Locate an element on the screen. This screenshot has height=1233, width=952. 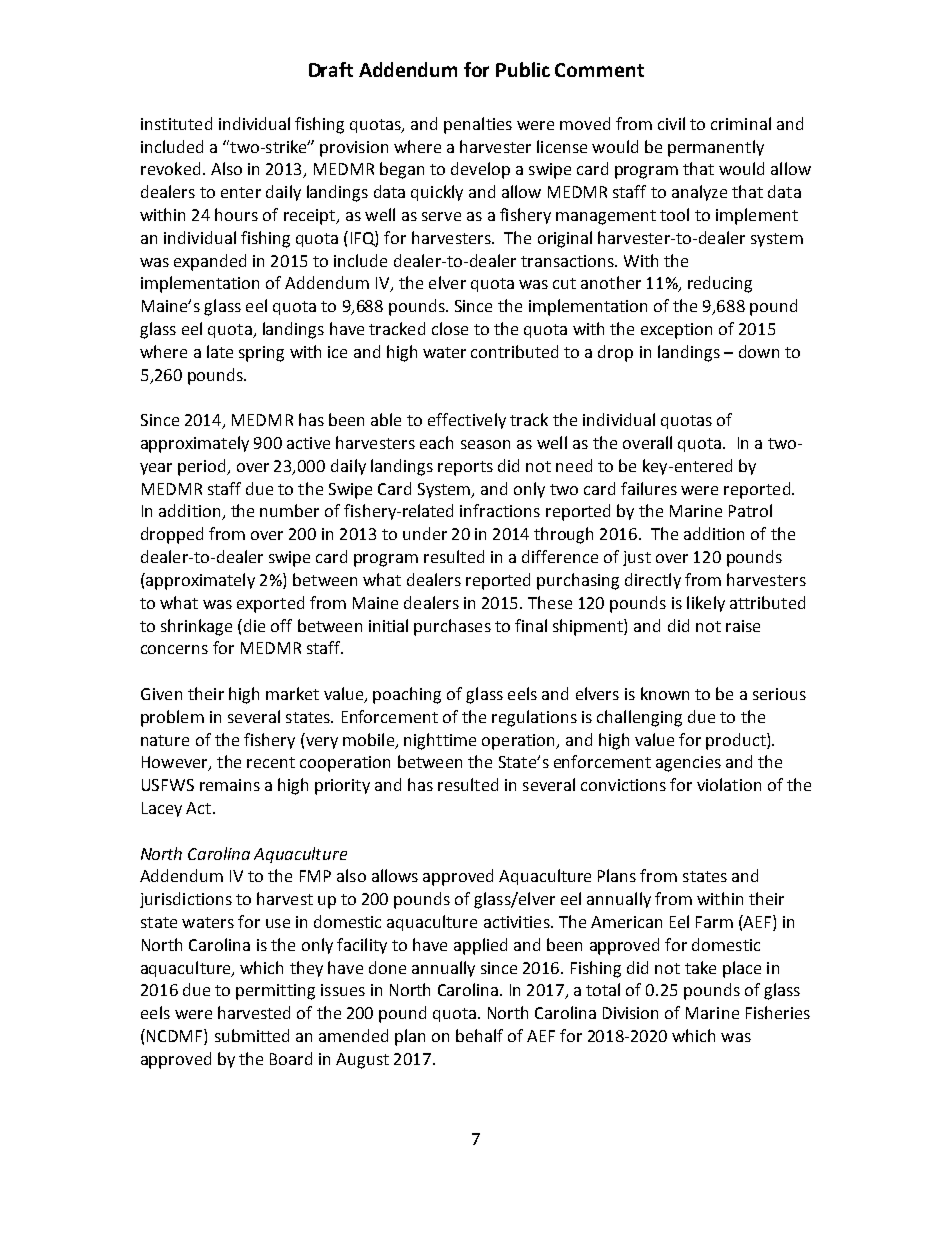
reports is located at coordinates (465, 468).
